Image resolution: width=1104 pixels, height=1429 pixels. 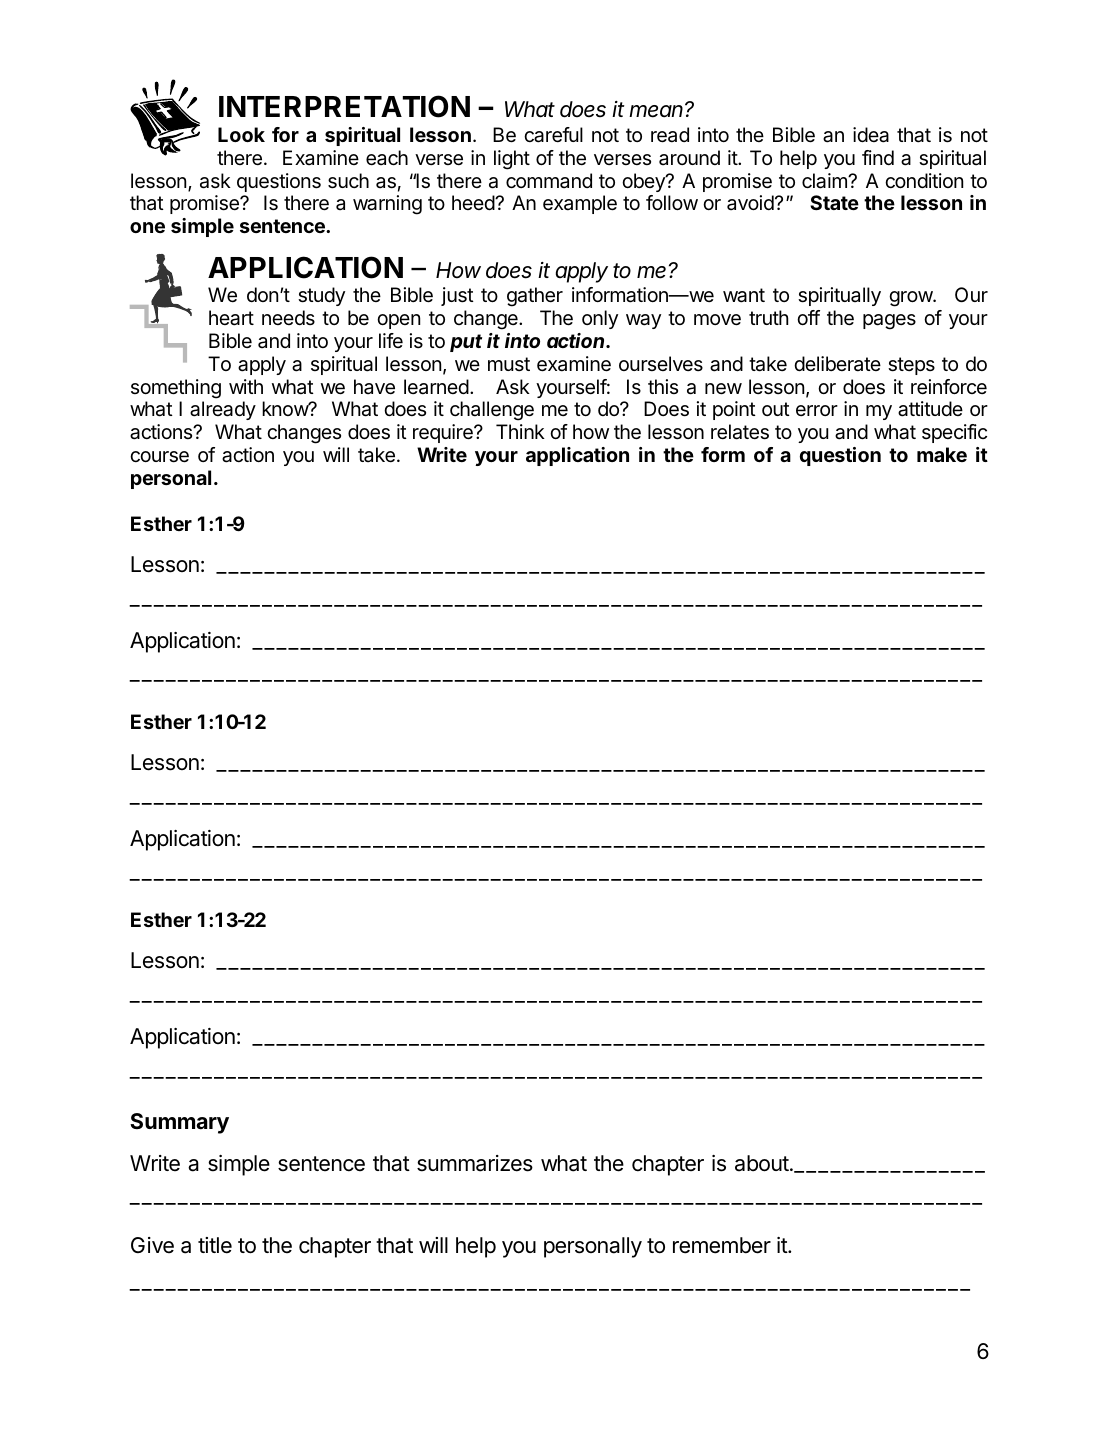 What do you see at coordinates (520, 431) in the document?
I see `Think` at bounding box center [520, 431].
